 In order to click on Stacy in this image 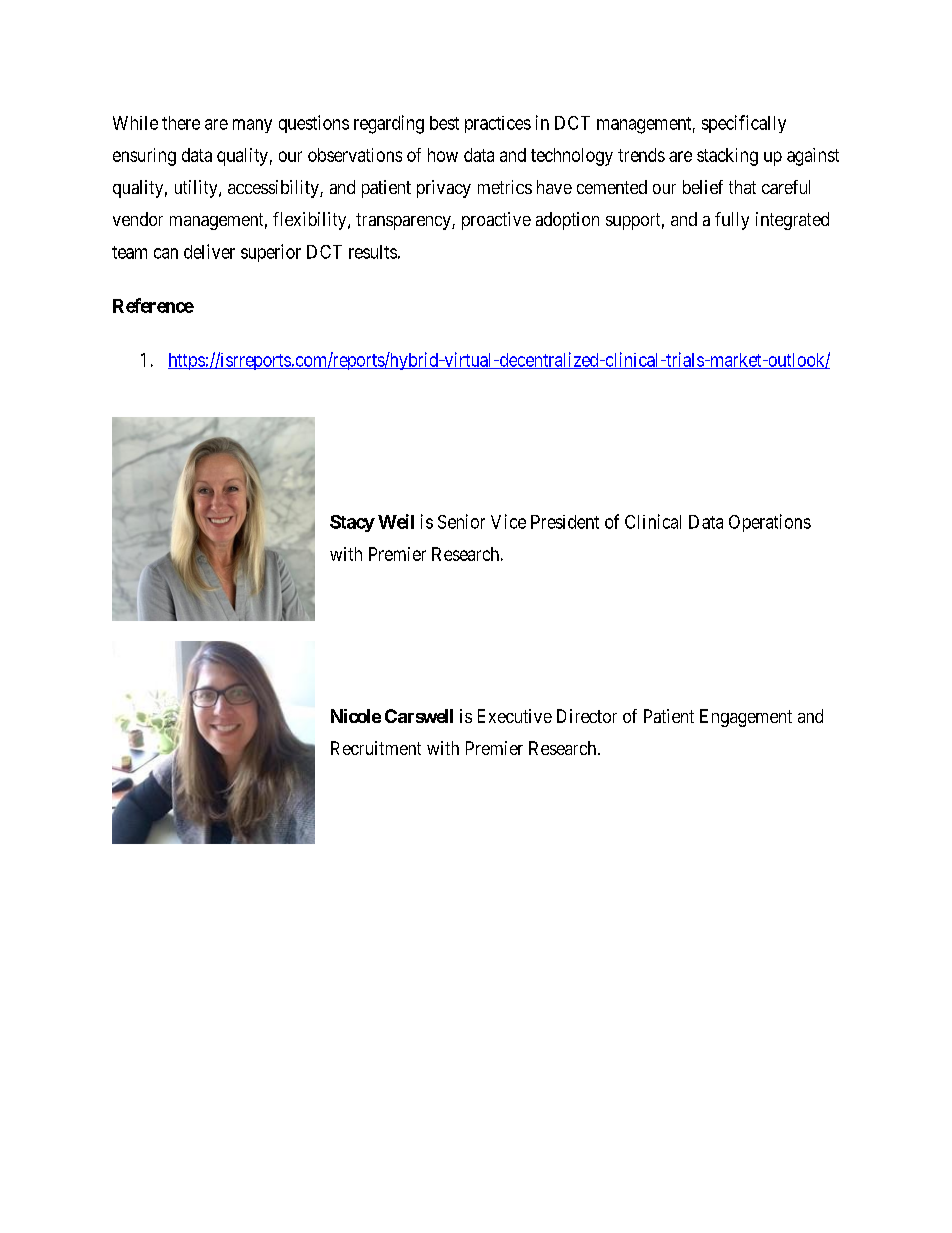, I will do `click(352, 523)`.
